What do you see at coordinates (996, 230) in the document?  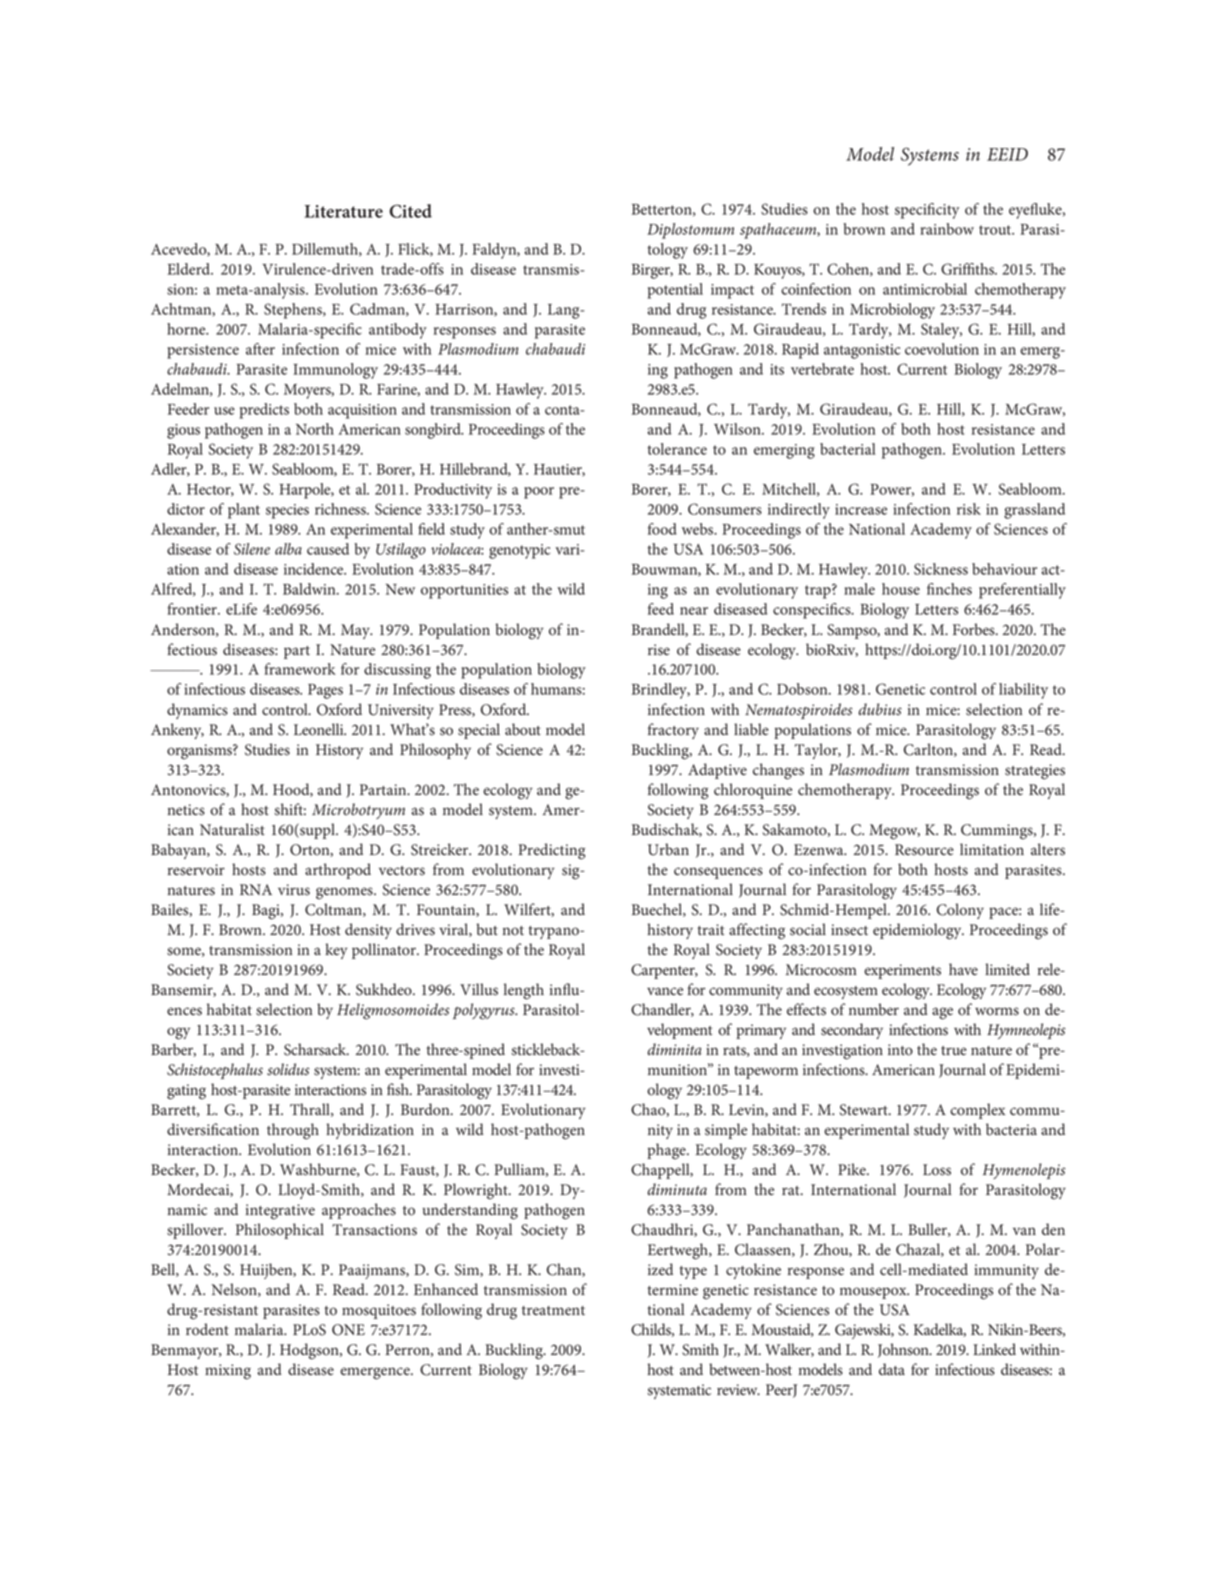 I see `trout` at bounding box center [996, 230].
